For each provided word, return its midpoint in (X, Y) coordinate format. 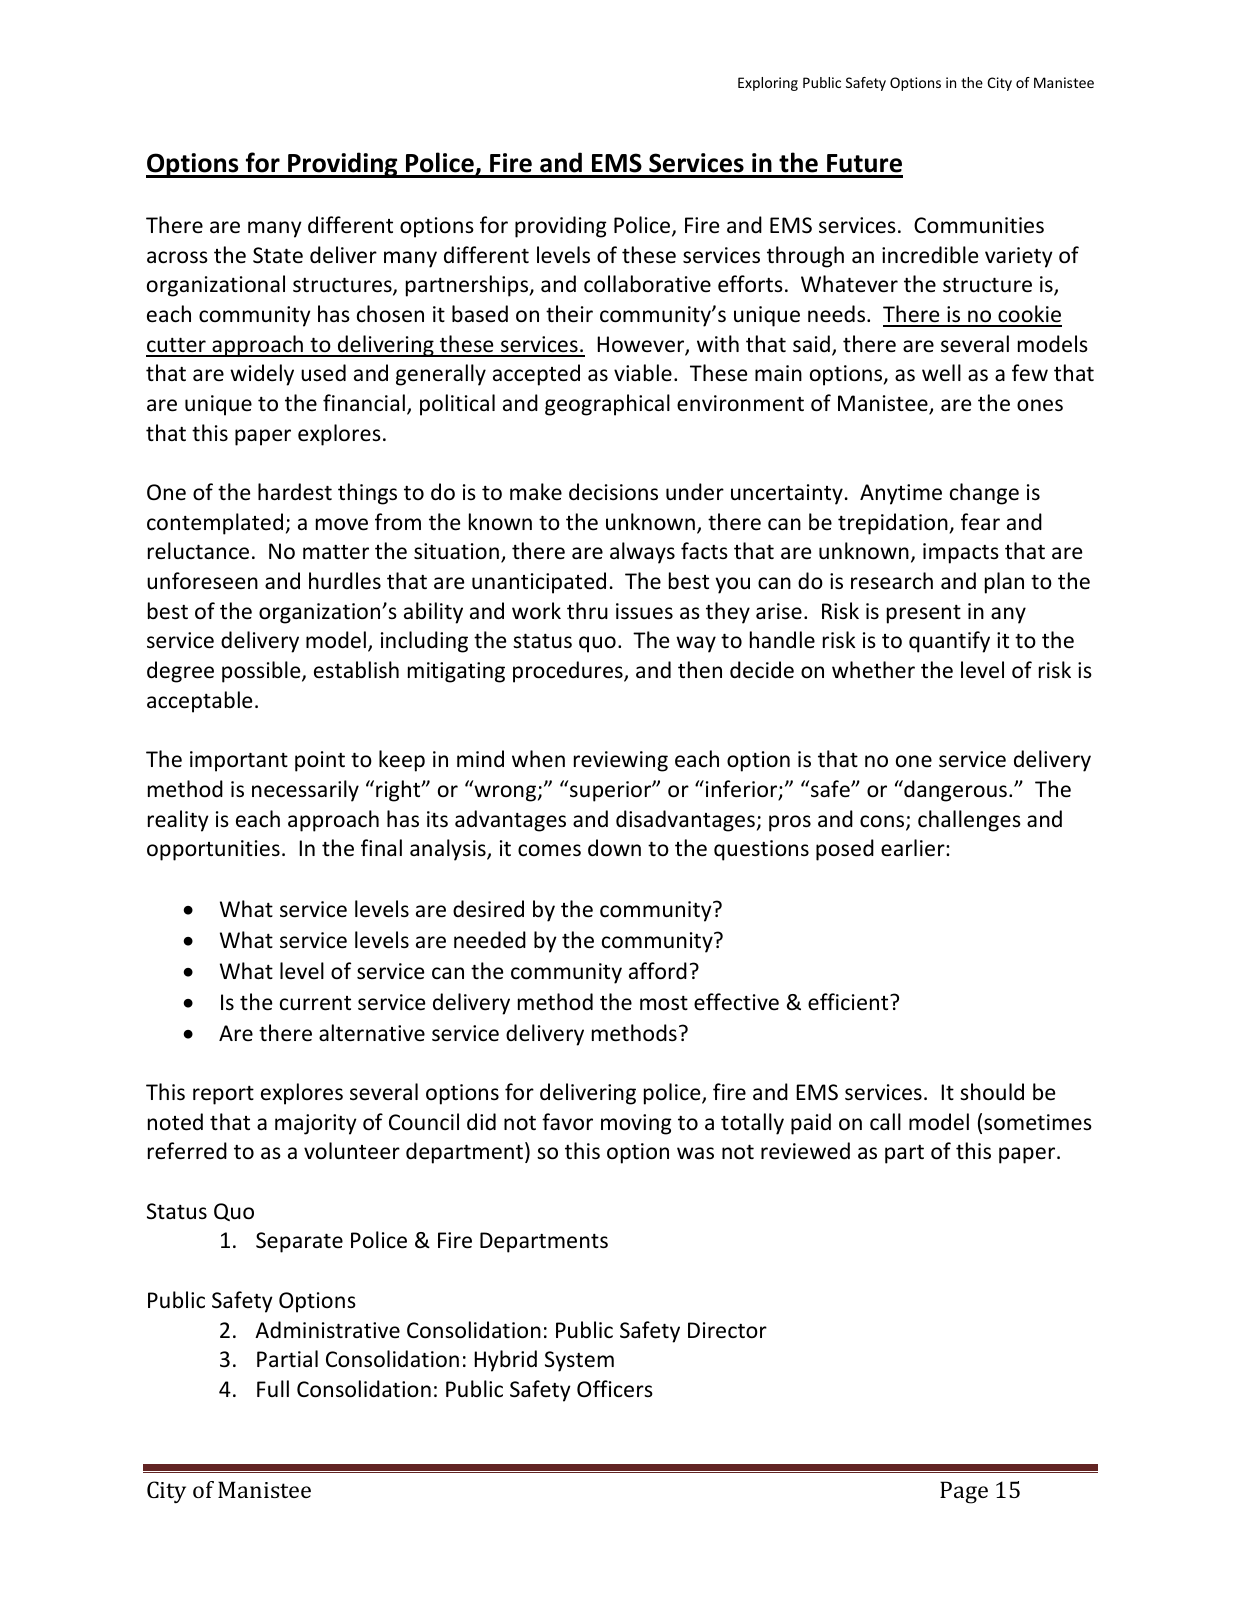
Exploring (768, 84)
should (992, 1092)
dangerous (954, 791)
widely (262, 375)
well (941, 373)
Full (273, 1388)
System (579, 1361)
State (278, 255)
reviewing (621, 761)
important (239, 761)
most (664, 1003)
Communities (979, 225)
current (315, 1003)
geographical (607, 405)
